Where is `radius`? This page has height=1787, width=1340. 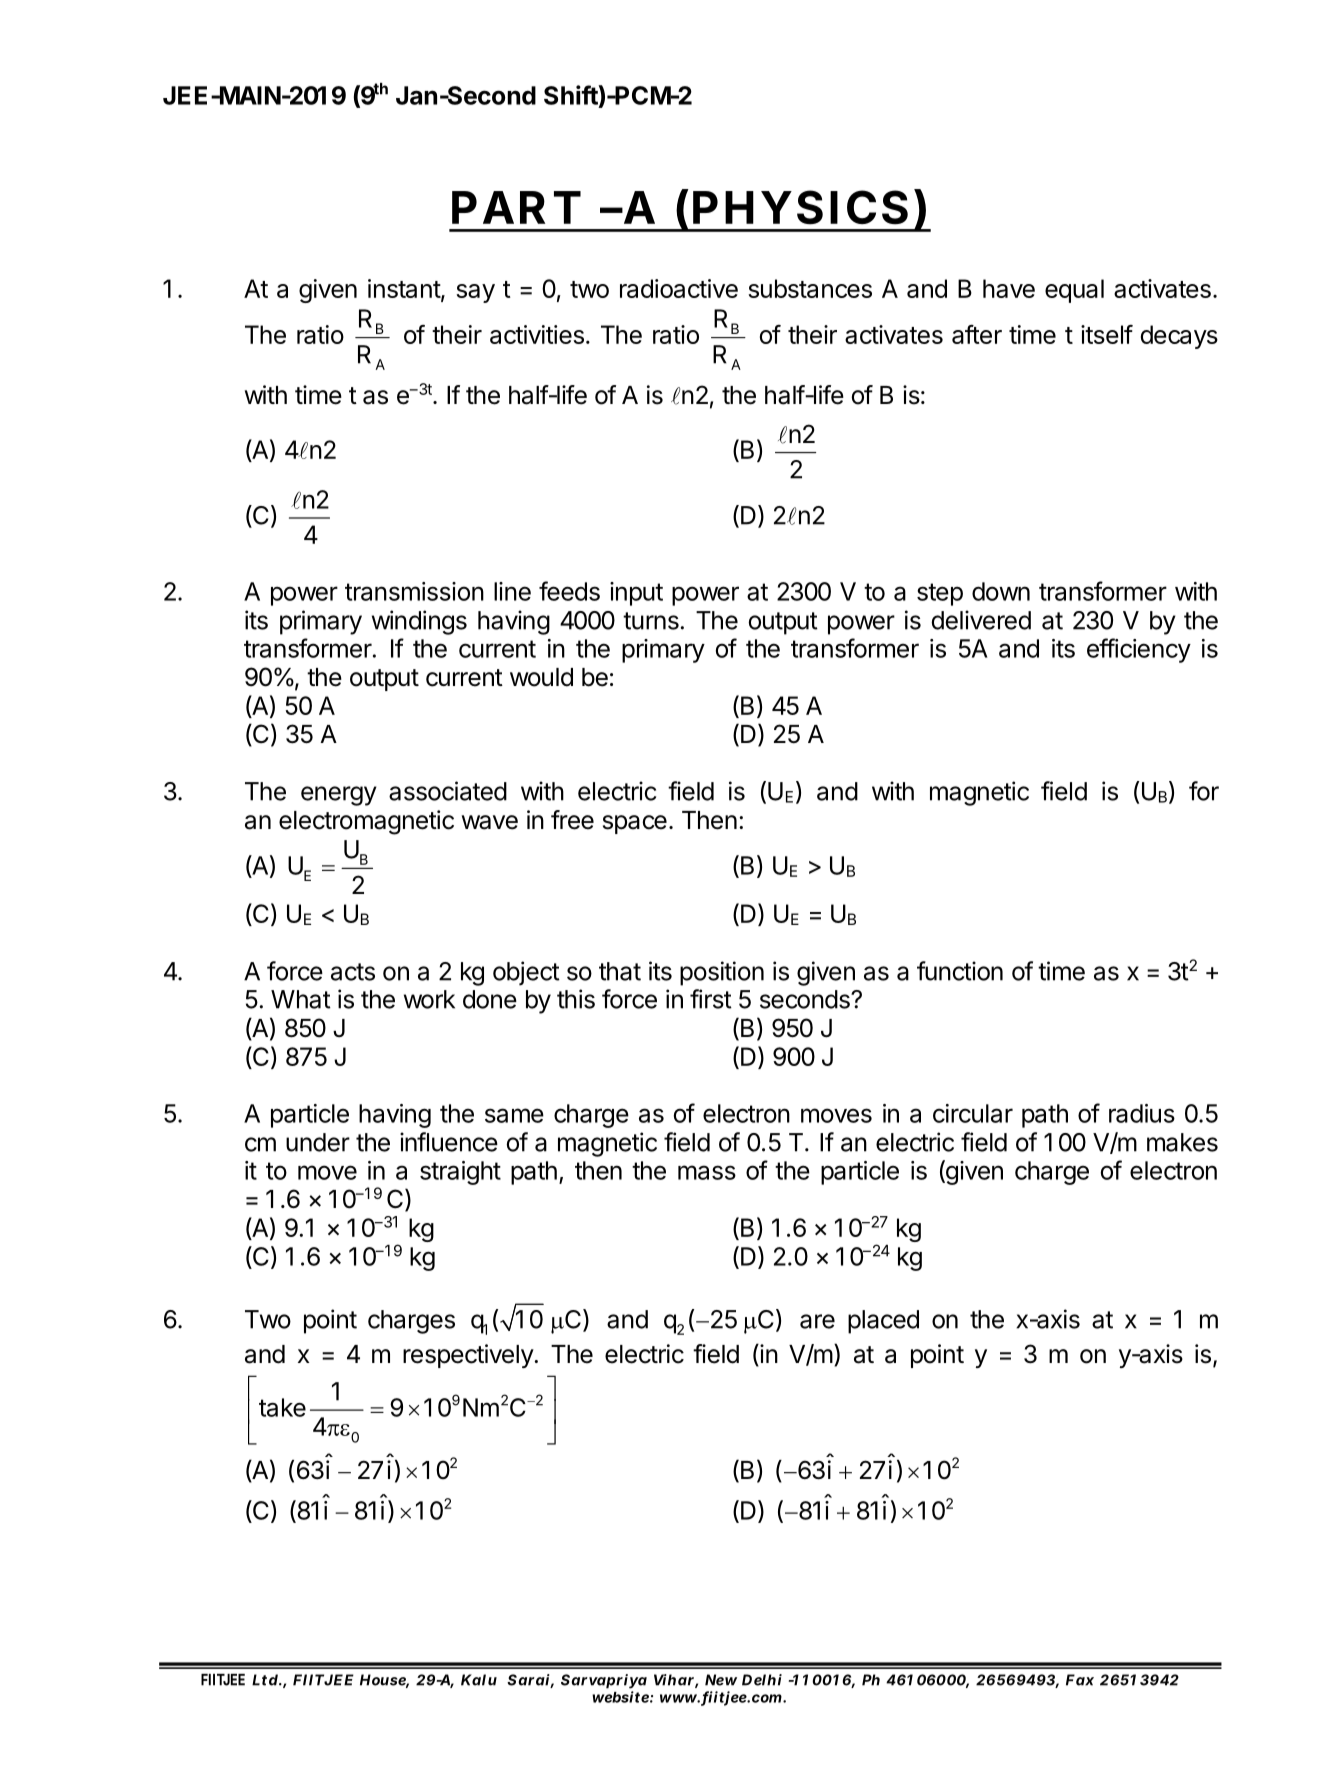
radius is located at coordinates (1142, 1113).
